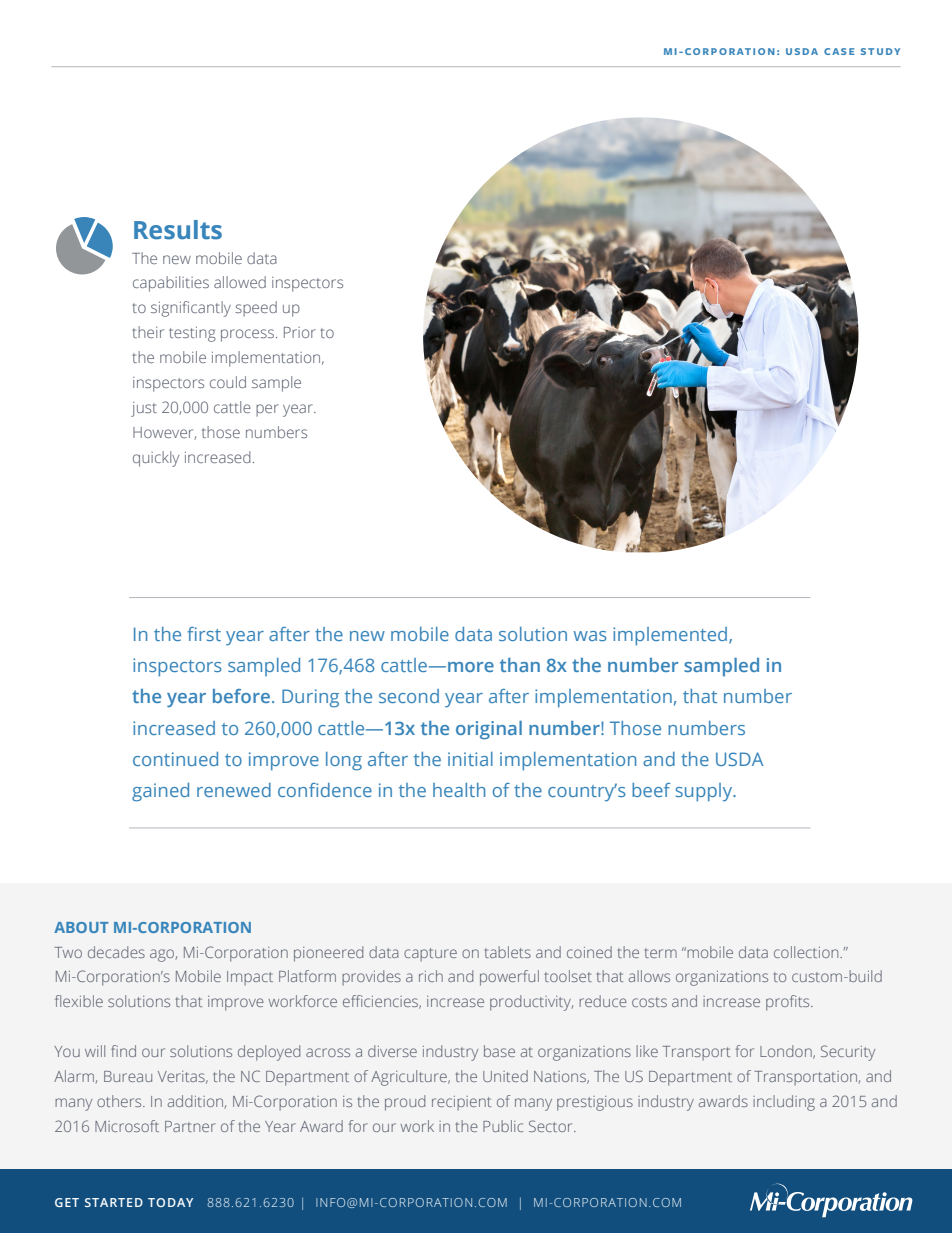 The width and height of the screenshot is (952, 1233). Describe the element at coordinates (430, 955) in the screenshot. I see `capture` at that location.
